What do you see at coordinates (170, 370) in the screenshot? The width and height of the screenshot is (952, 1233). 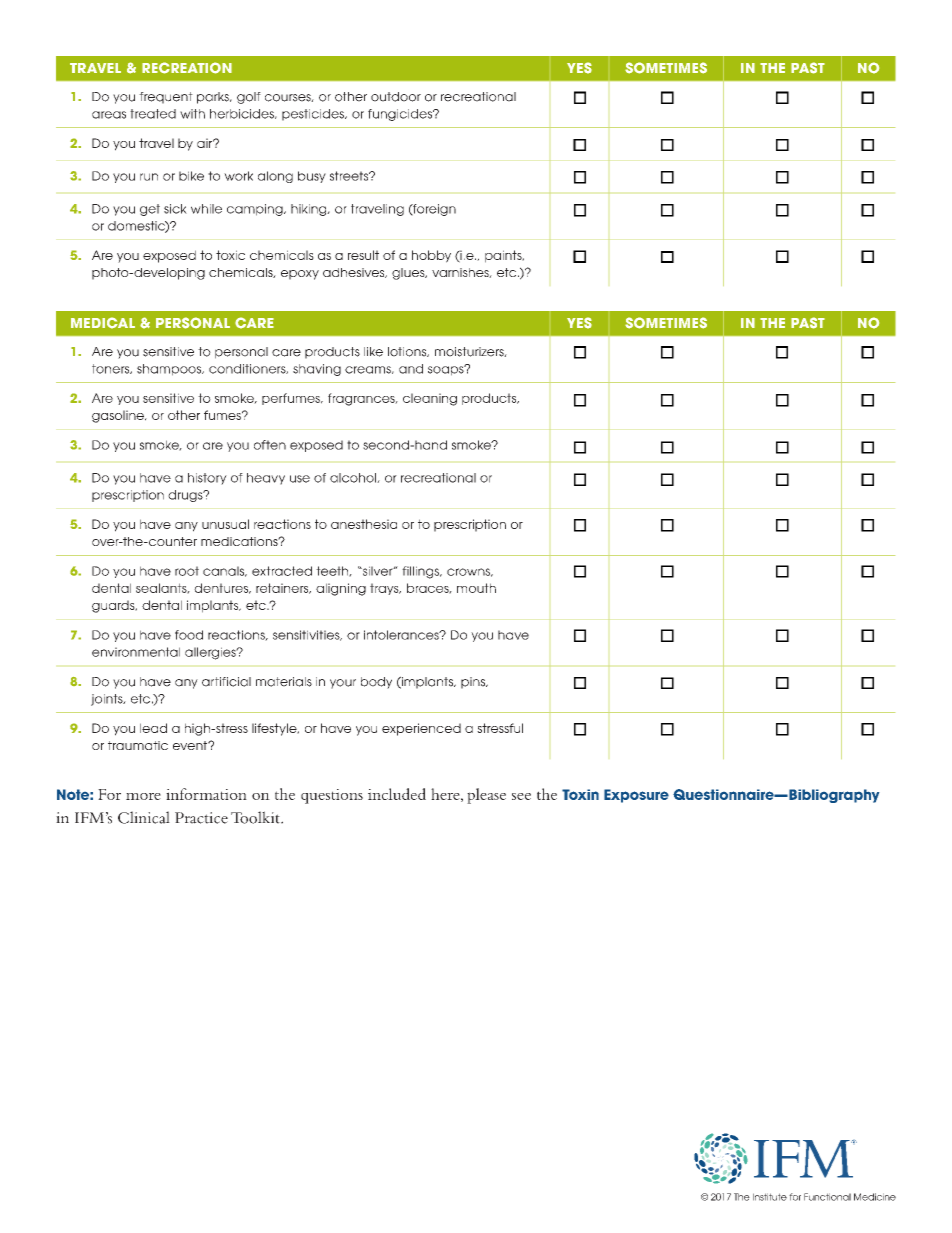 I see `shampoos` at bounding box center [170, 370].
